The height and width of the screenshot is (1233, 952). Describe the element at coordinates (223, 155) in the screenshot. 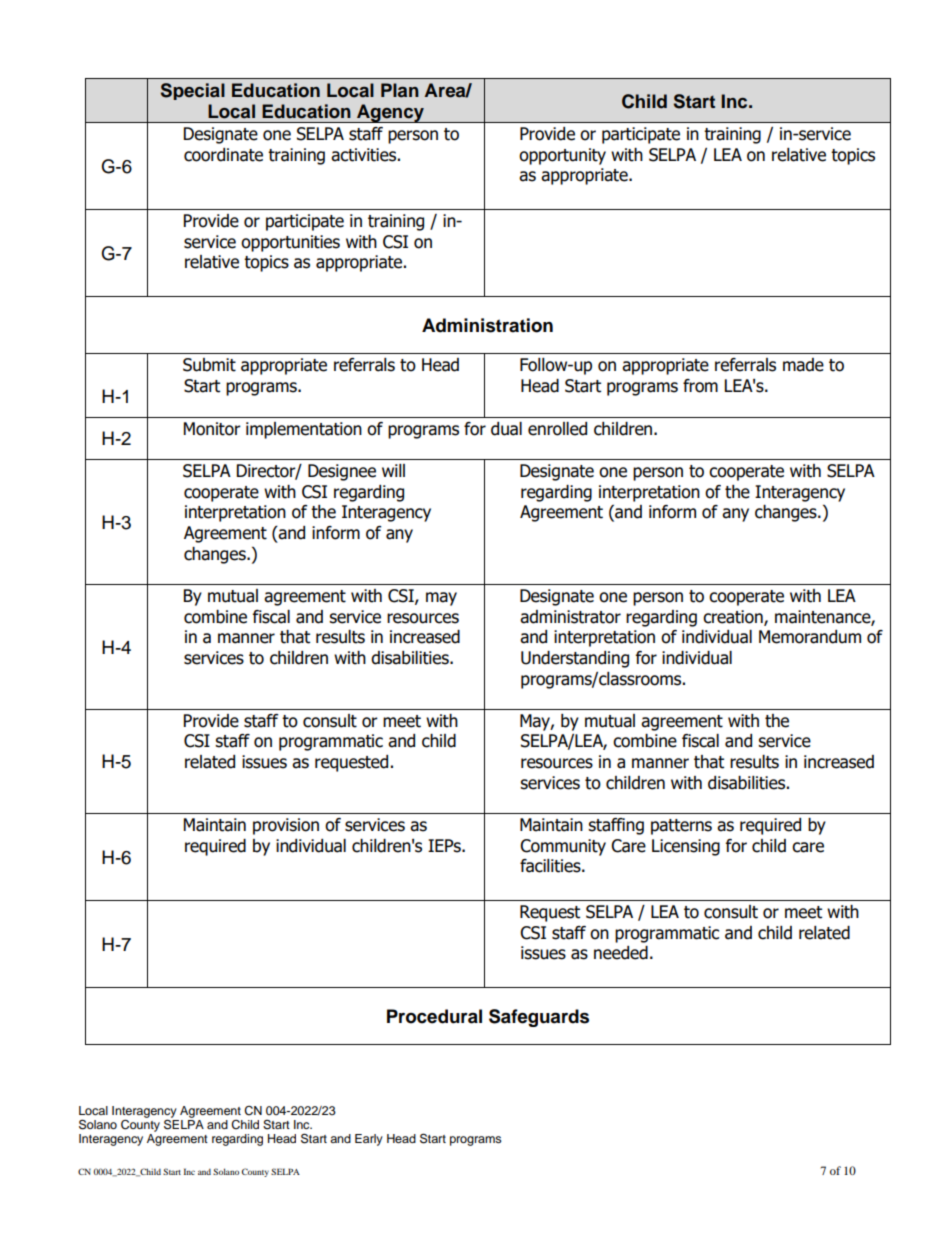

I see `coordinate` at that location.
